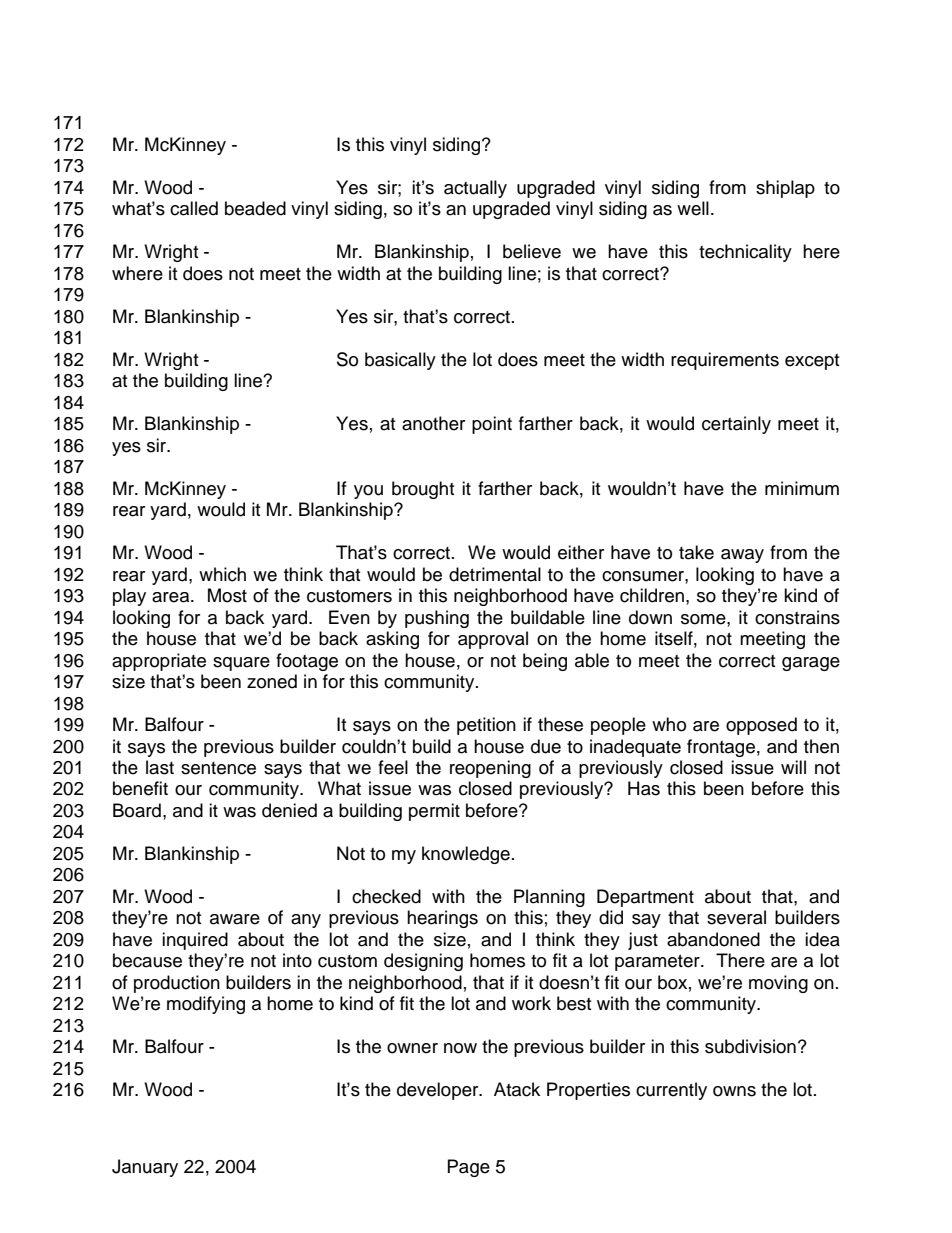 The width and height of the page is (952, 1233). I want to click on certainly, so click(736, 425).
